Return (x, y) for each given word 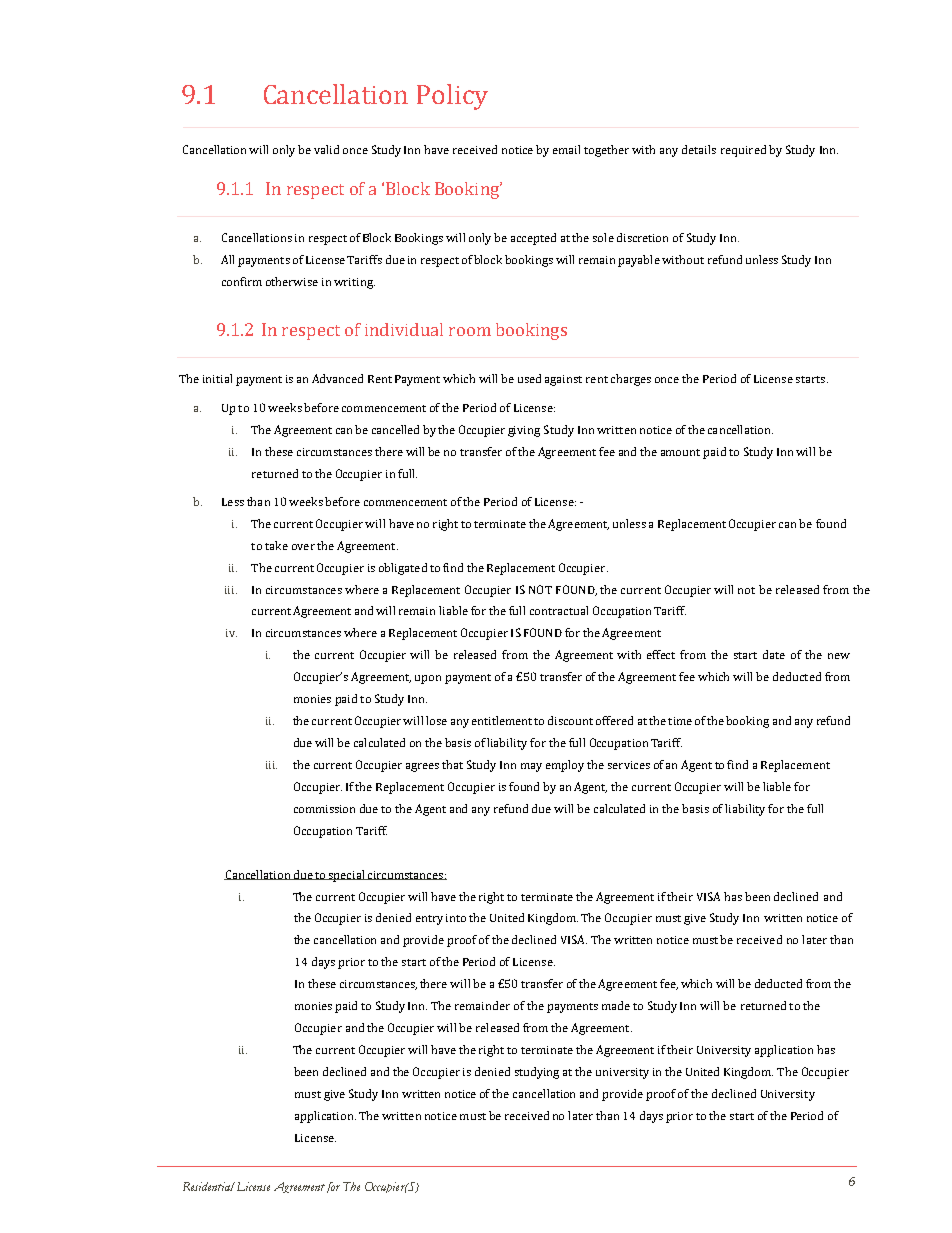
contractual (559, 610)
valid (326, 149)
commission (324, 809)
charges (631, 380)
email (566, 149)
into (456, 918)
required (743, 151)
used (529, 378)
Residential (209, 1186)
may (531, 767)
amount (680, 452)
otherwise (292, 281)
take (276, 545)
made (616, 1005)
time (680, 721)
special (347, 876)
